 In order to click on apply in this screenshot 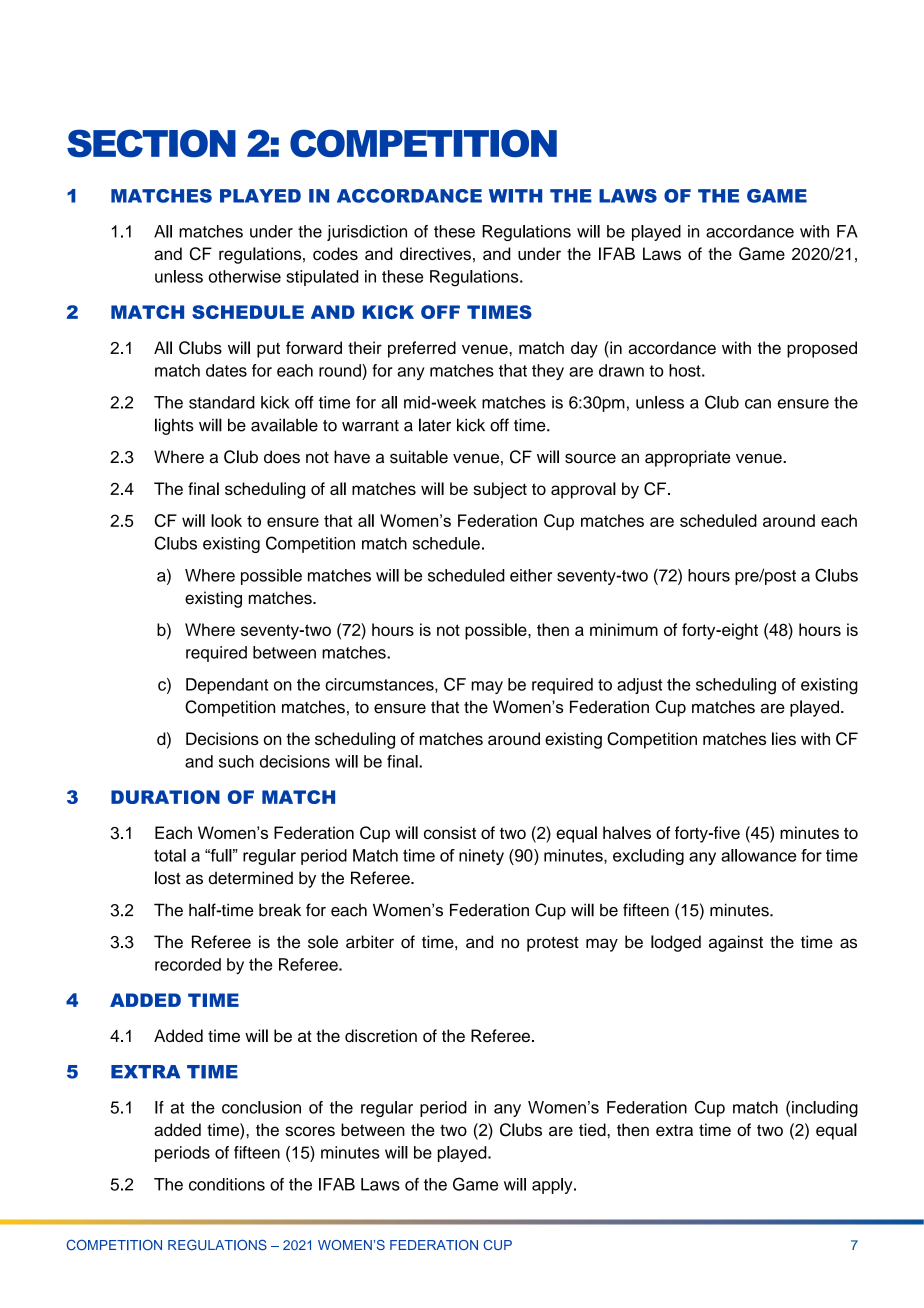, I will do `click(553, 1186)`.
